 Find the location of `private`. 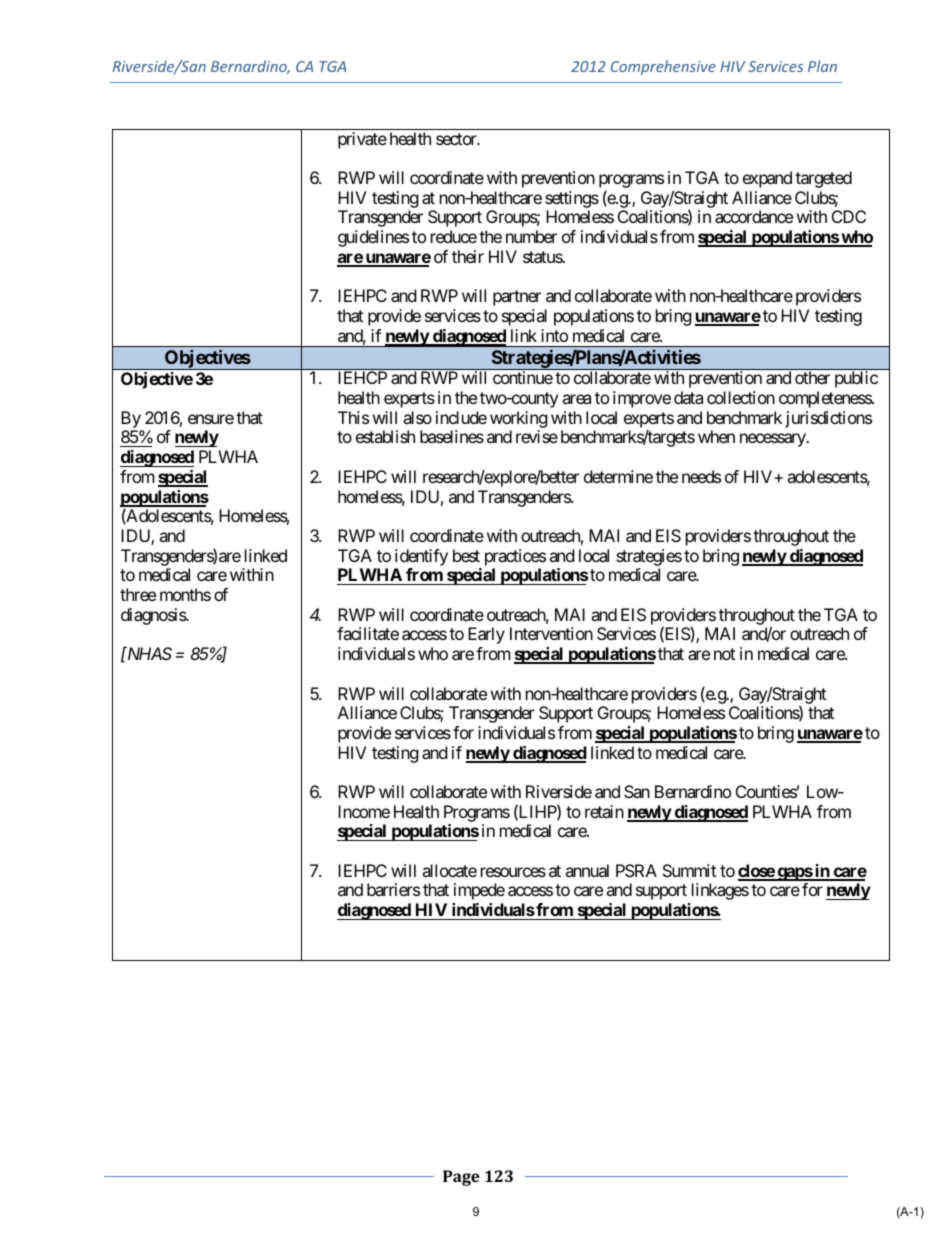

private is located at coordinates (362, 140).
